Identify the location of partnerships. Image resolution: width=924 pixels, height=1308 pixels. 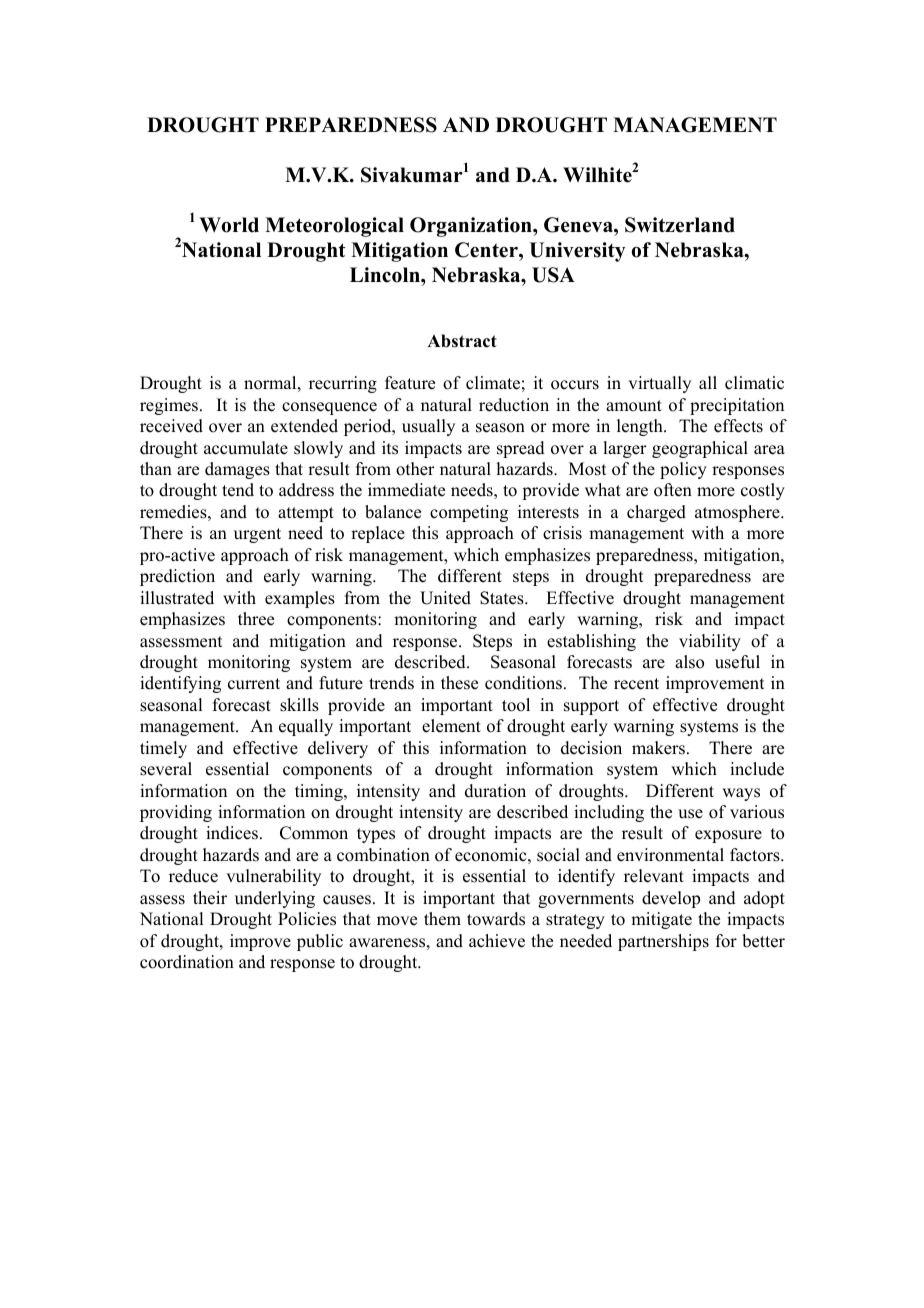
(663, 942).
